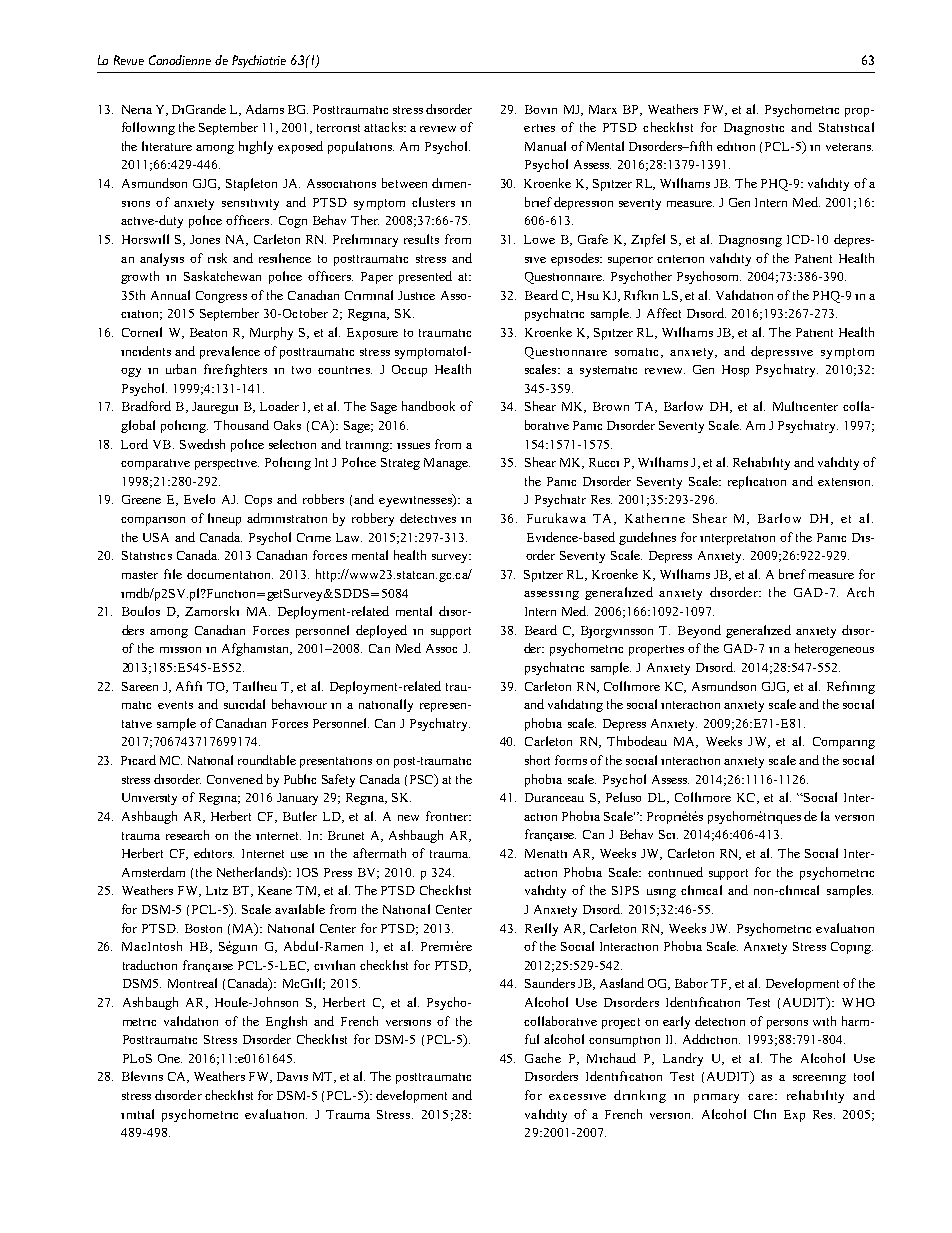 This screenshot has width=952, height=1233. Describe the element at coordinates (611, 1058) in the screenshot. I see `Michaud` at that location.
